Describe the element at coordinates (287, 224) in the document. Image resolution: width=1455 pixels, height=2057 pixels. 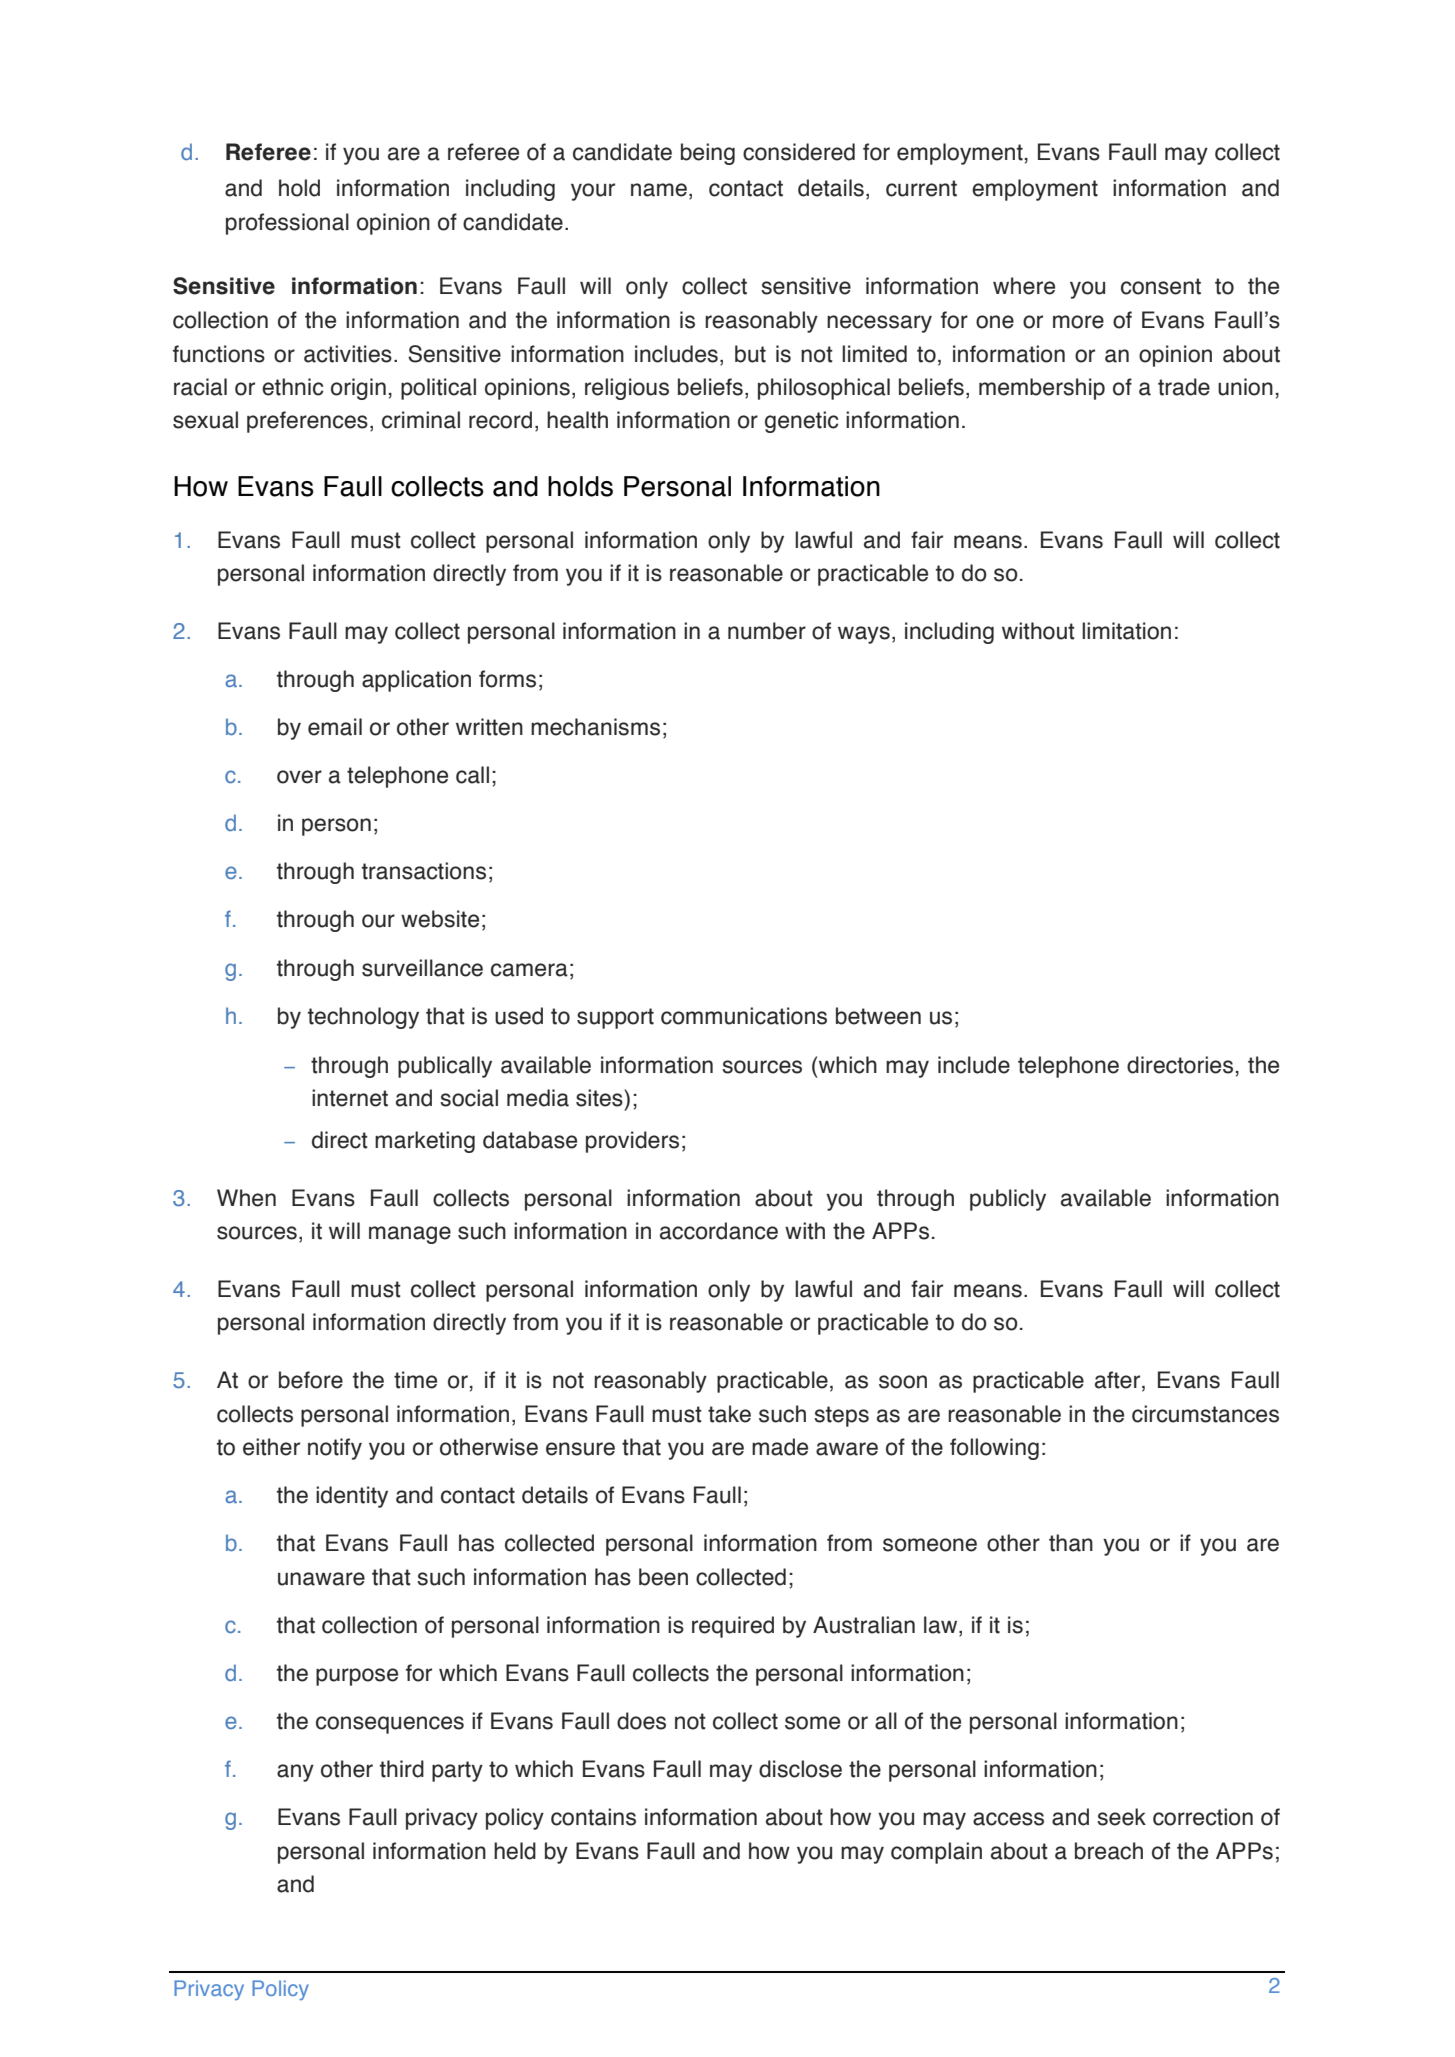
I see `professional` at that location.
